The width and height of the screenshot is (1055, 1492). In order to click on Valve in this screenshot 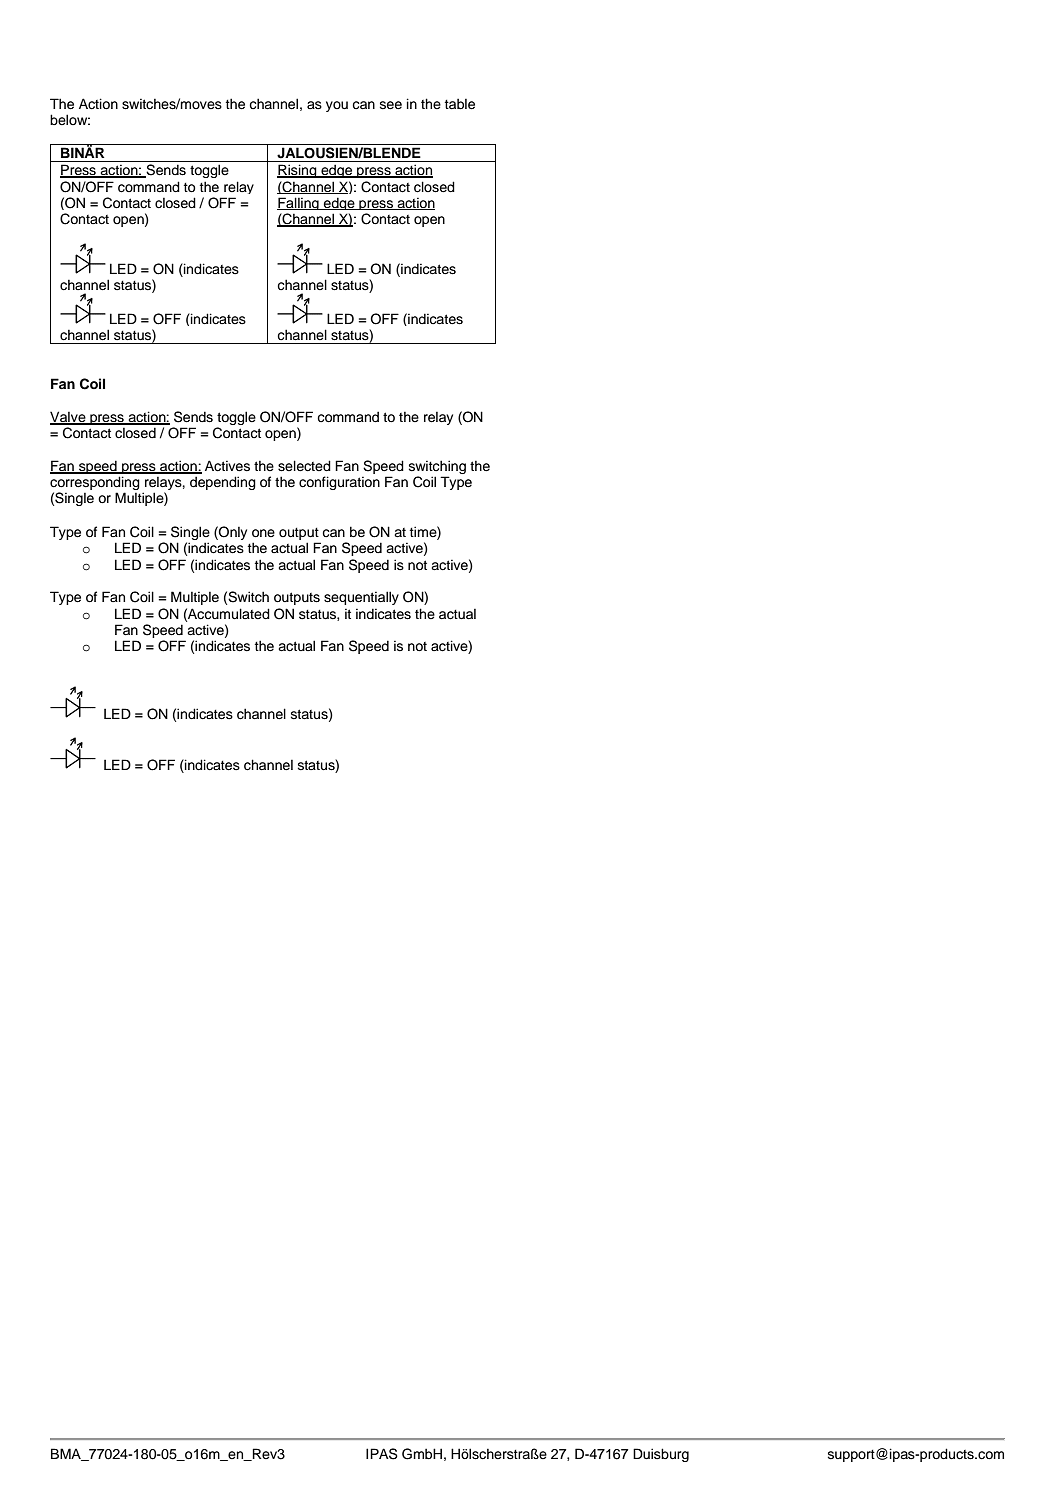, I will do `click(69, 418)`.
